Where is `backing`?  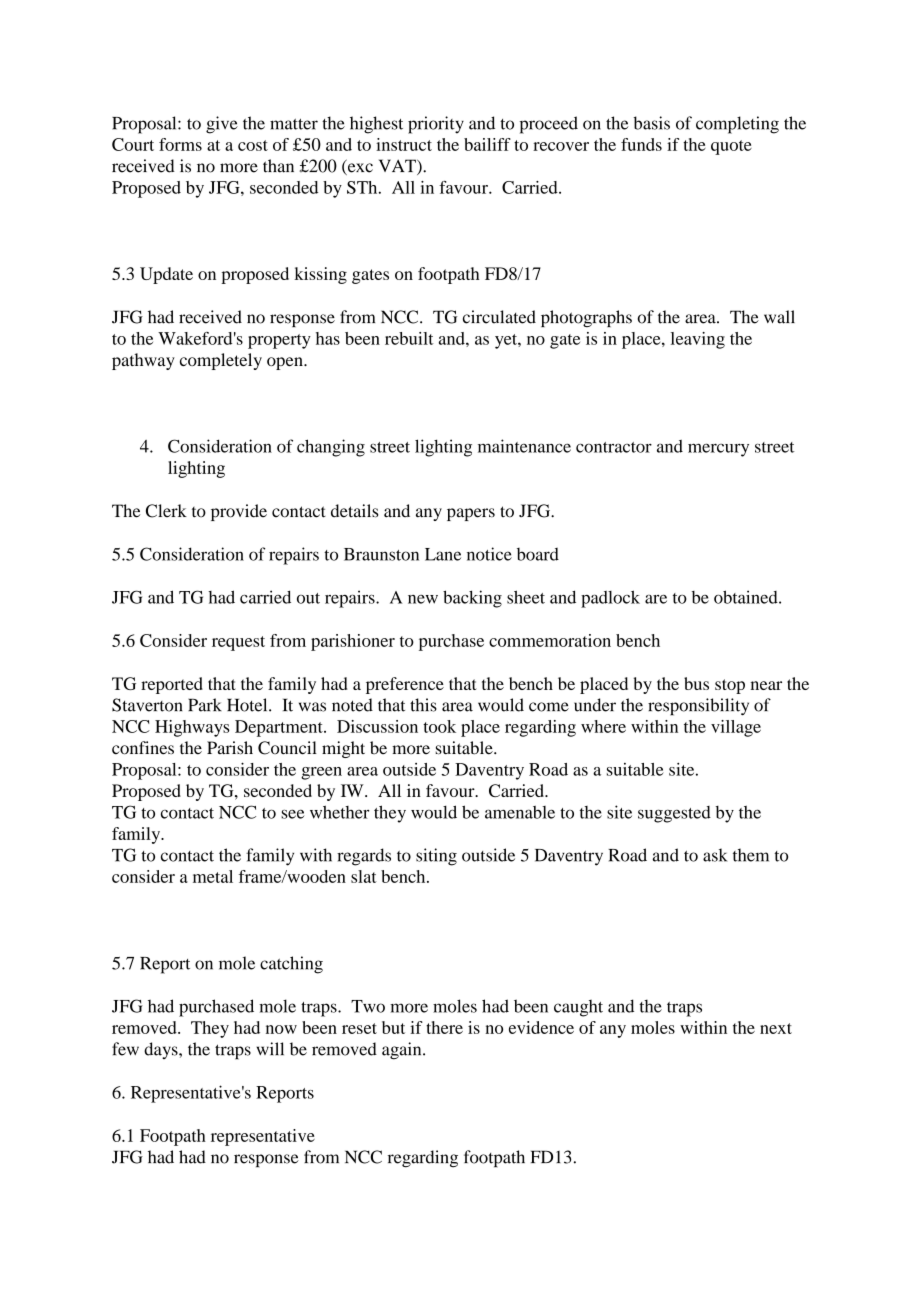
backing is located at coordinates (472, 599).
